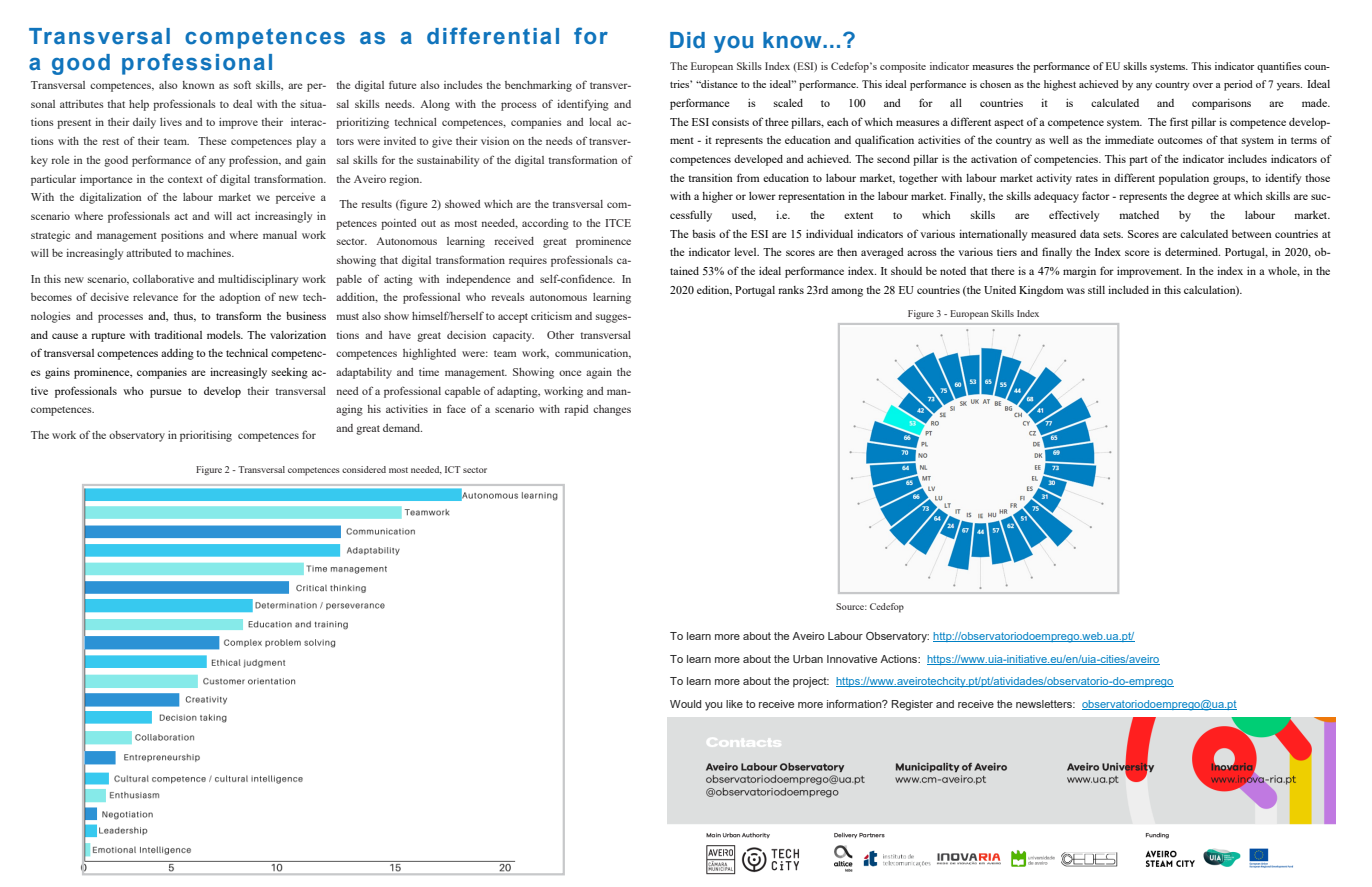 The image size is (1372, 887). Describe the element at coordinates (177, 354) in the document. I see `adding` at that location.
